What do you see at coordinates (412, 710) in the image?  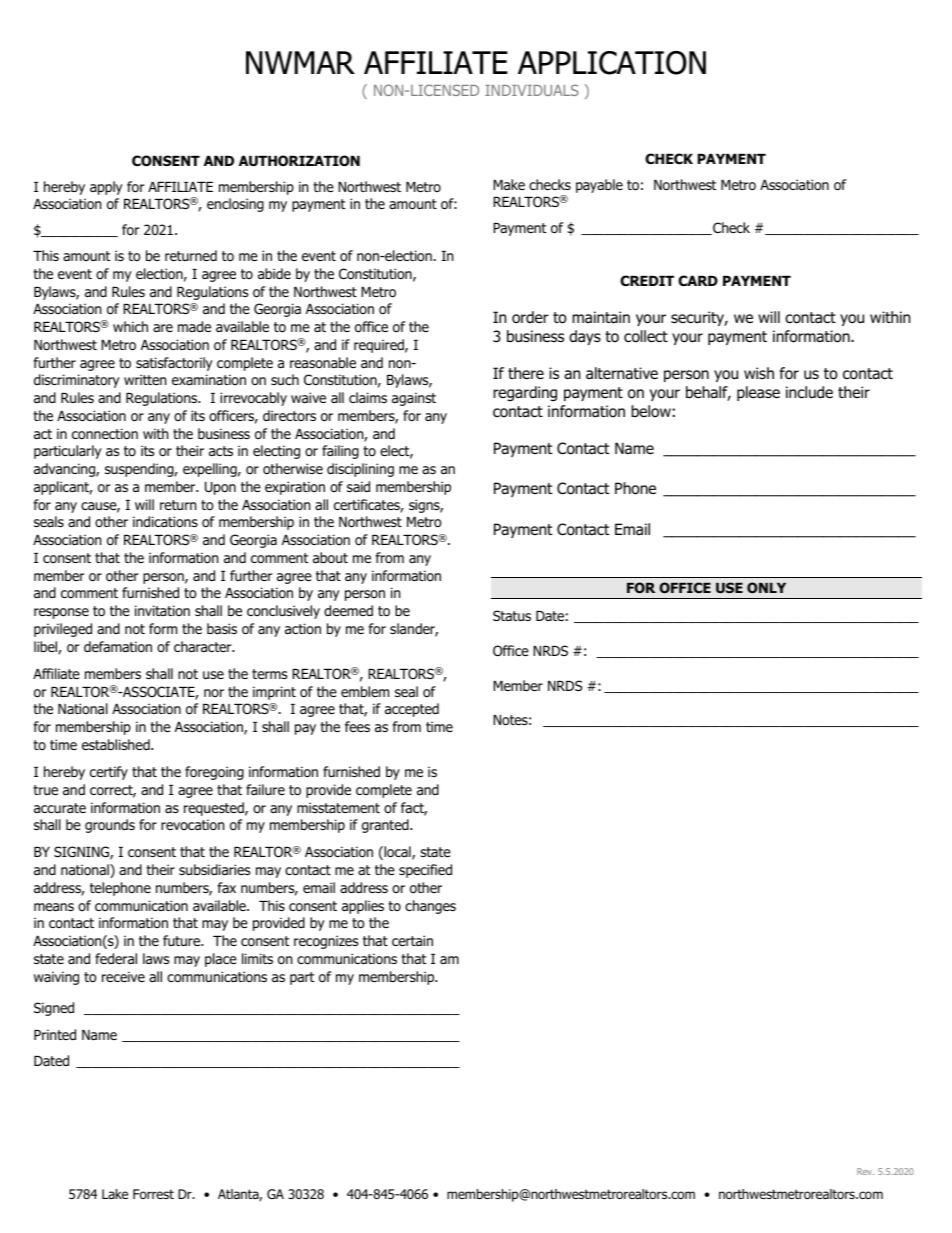 I see `accepted` at bounding box center [412, 710].
